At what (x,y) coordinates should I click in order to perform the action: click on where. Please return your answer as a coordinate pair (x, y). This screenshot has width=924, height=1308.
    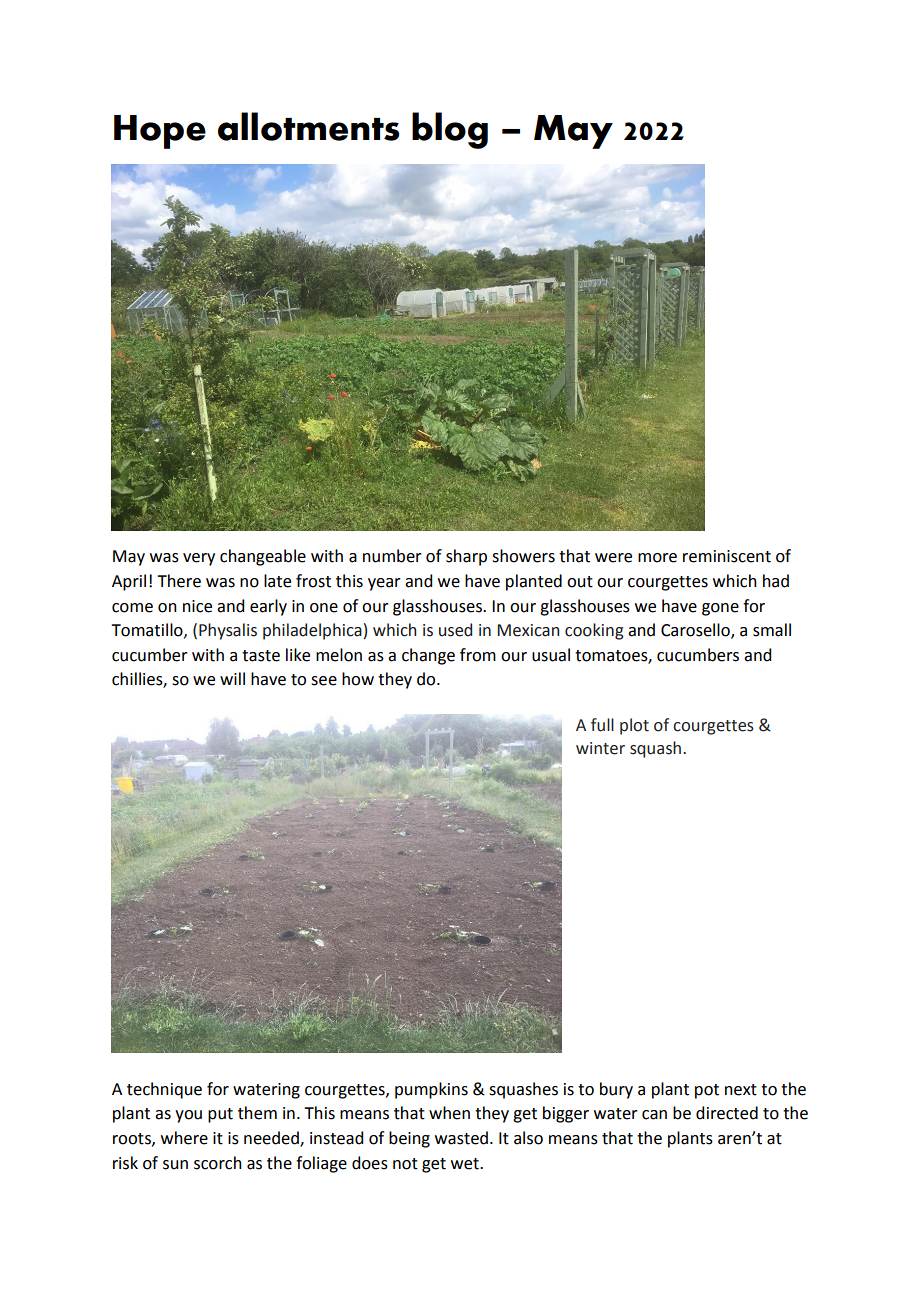
    Looking at the image, I should click on (184, 1138).
